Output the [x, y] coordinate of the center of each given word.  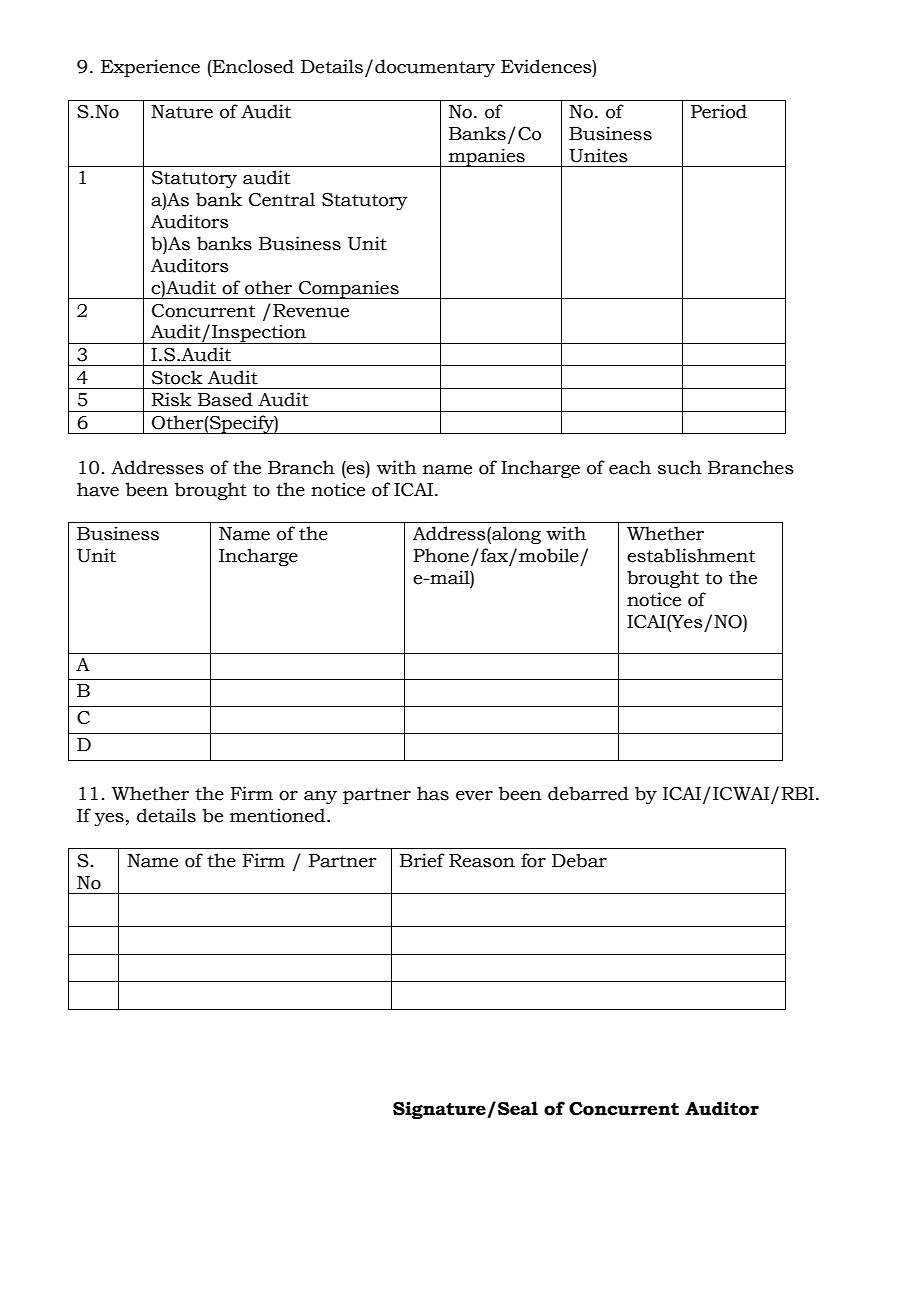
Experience [150, 68]
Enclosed [252, 66]
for [533, 860]
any [320, 797]
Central [282, 199]
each [630, 467]
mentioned [279, 815]
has [433, 793]
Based [225, 399]
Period [719, 111]
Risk [172, 399]
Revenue [311, 311]
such [680, 467]
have [98, 489]
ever [474, 796]
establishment [691, 555]
